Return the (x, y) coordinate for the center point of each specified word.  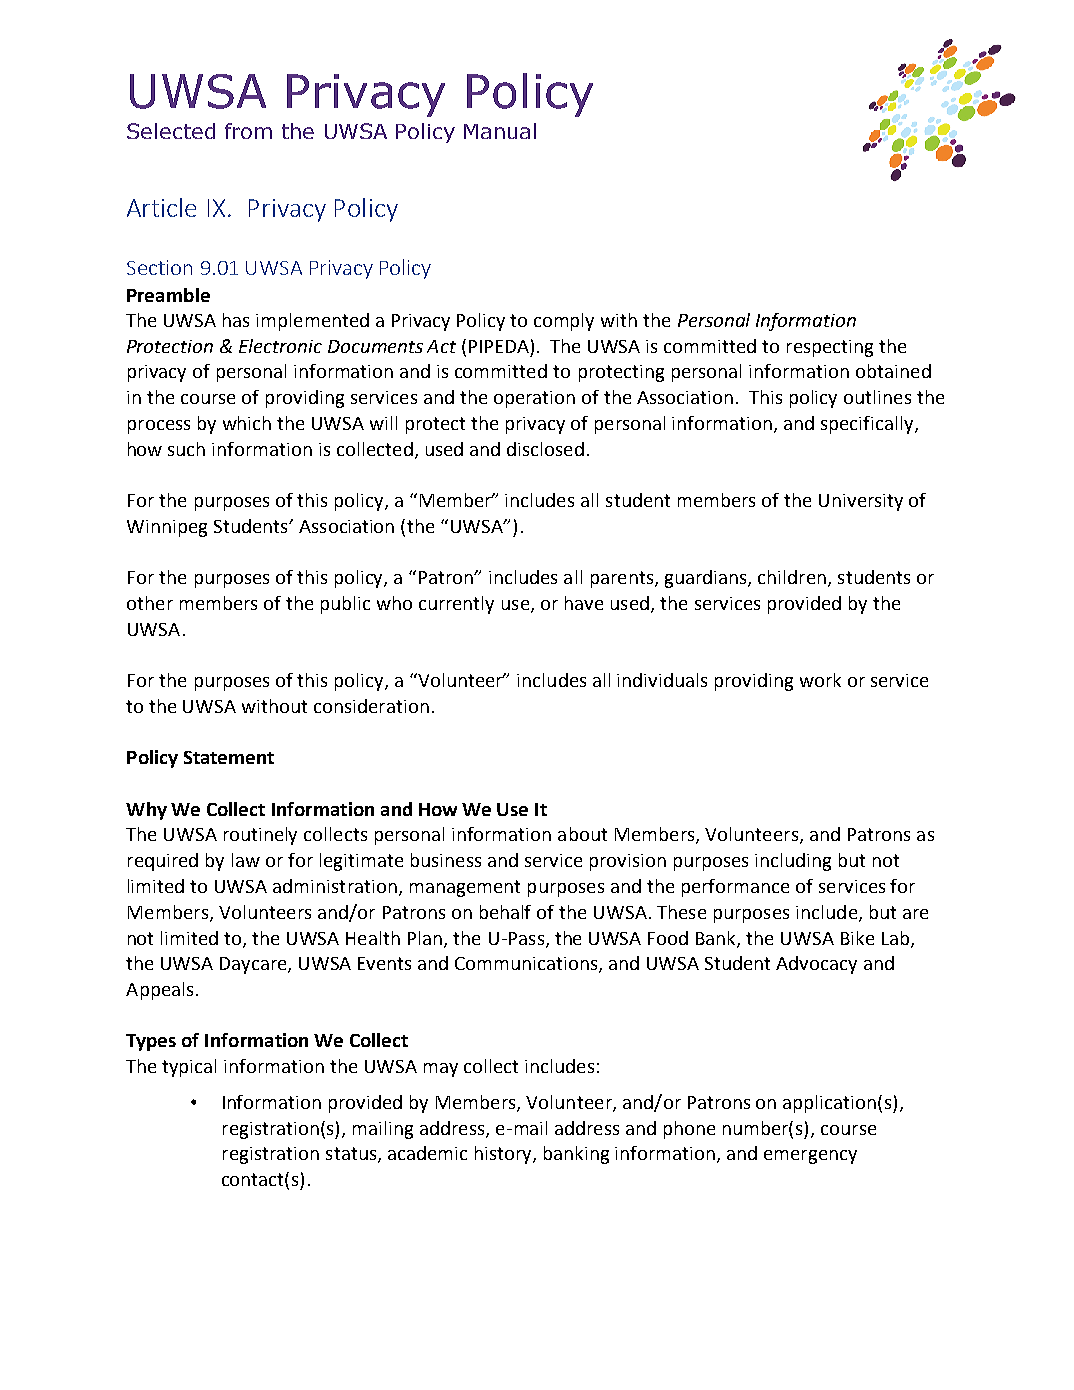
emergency (810, 1157)
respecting (830, 348)
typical (189, 1068)
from (248, 131)
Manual (500, 131)
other (150, 603)
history (504, 1155)
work (820, 680)
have (584, 603)
